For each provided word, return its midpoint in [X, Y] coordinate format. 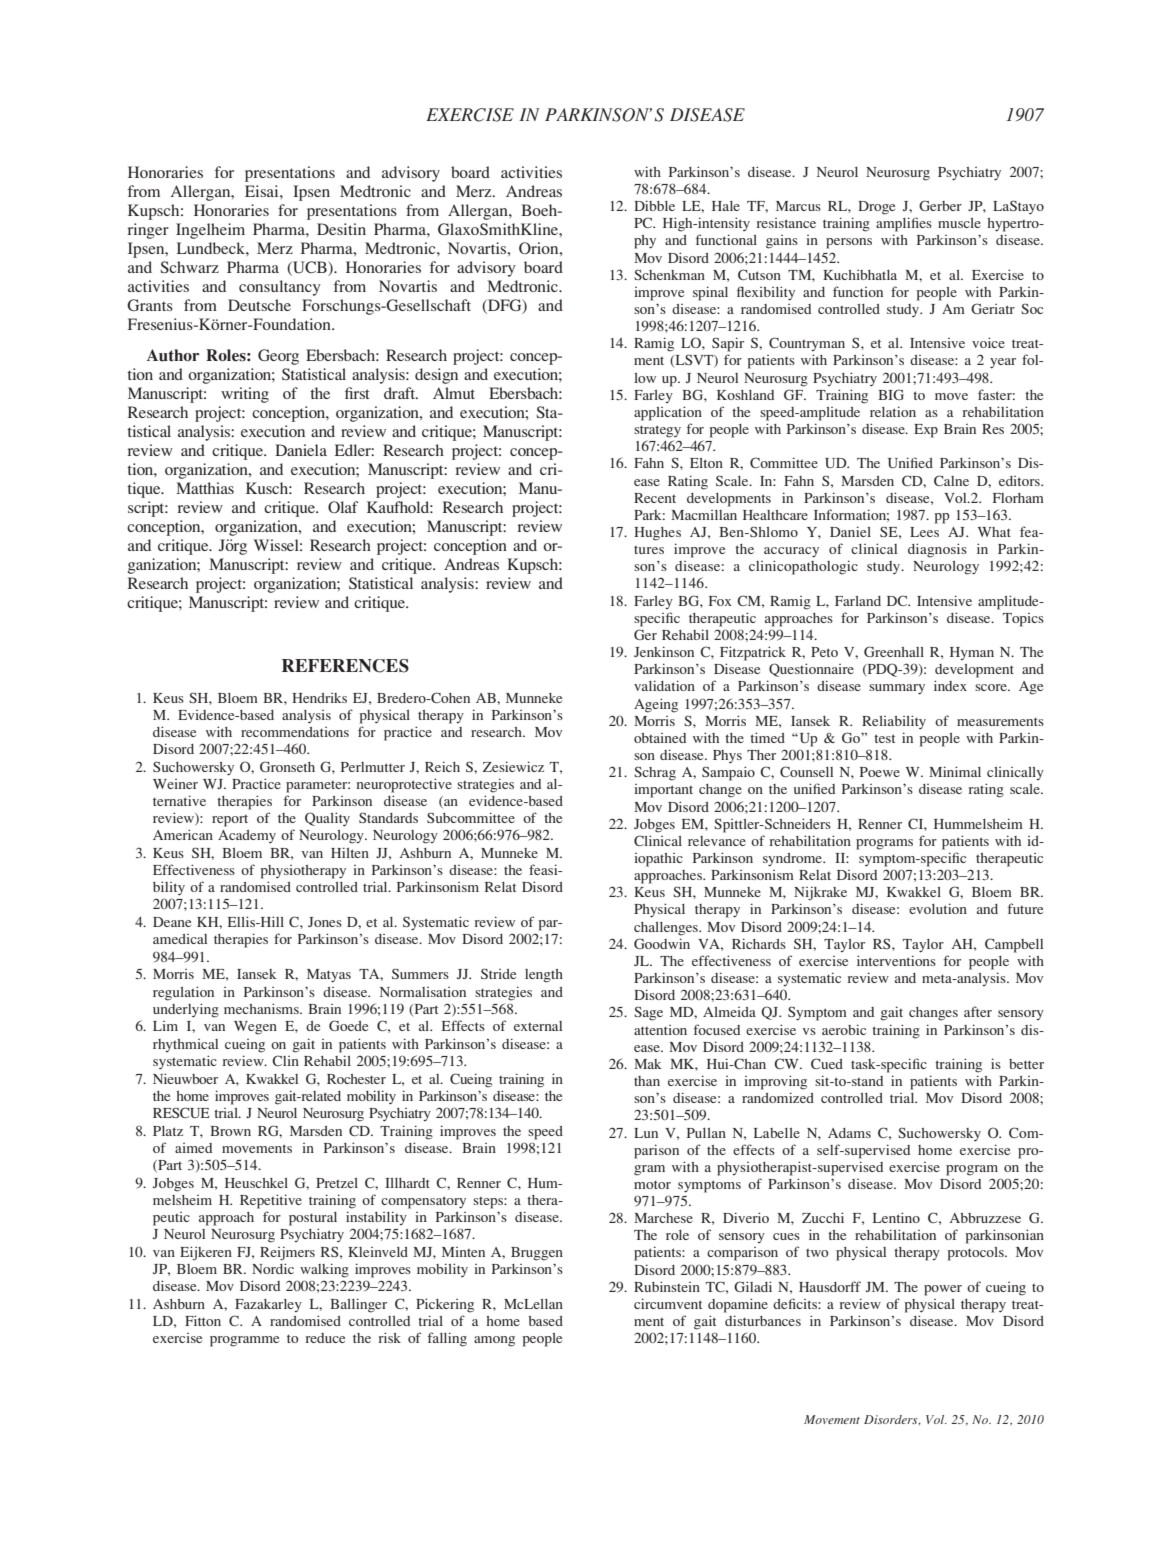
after [978, 1011]
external [538, 1026]
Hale [726, 206]
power [943, 1290]
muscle [959, 223]
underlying [186, 1010]
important [663, 791]
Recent [655, 498]
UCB [310, 268]
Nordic [273, 1268]
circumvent [668, 1303]
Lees [924, 532]
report [230, 821]
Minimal [955, 771]
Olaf [343, 507]
